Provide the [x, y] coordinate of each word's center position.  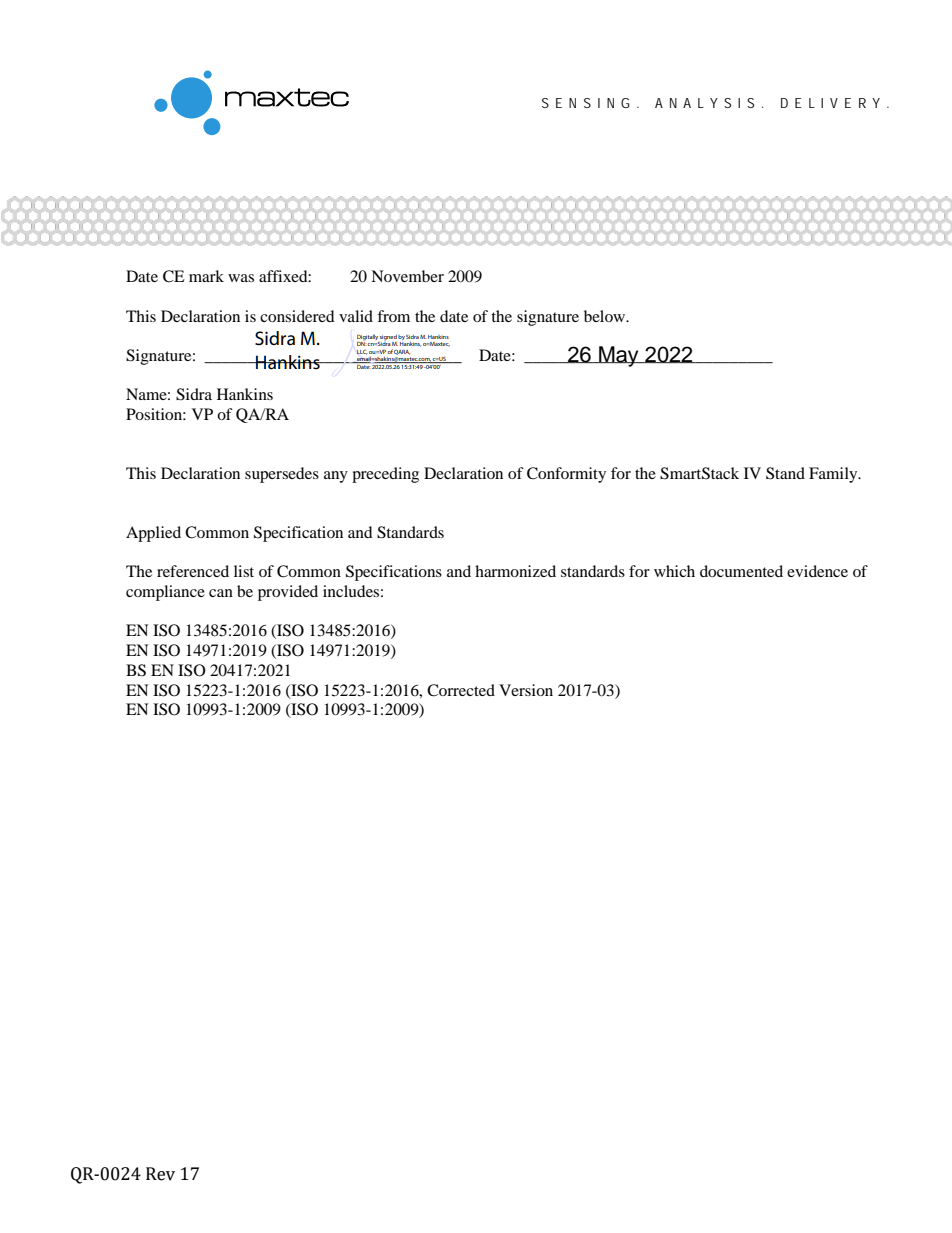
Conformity [566, 475]
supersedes [282, 475]
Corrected [461, 690]
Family [834, 475]
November [407, 276]
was [241, 278]
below [606, 316]
